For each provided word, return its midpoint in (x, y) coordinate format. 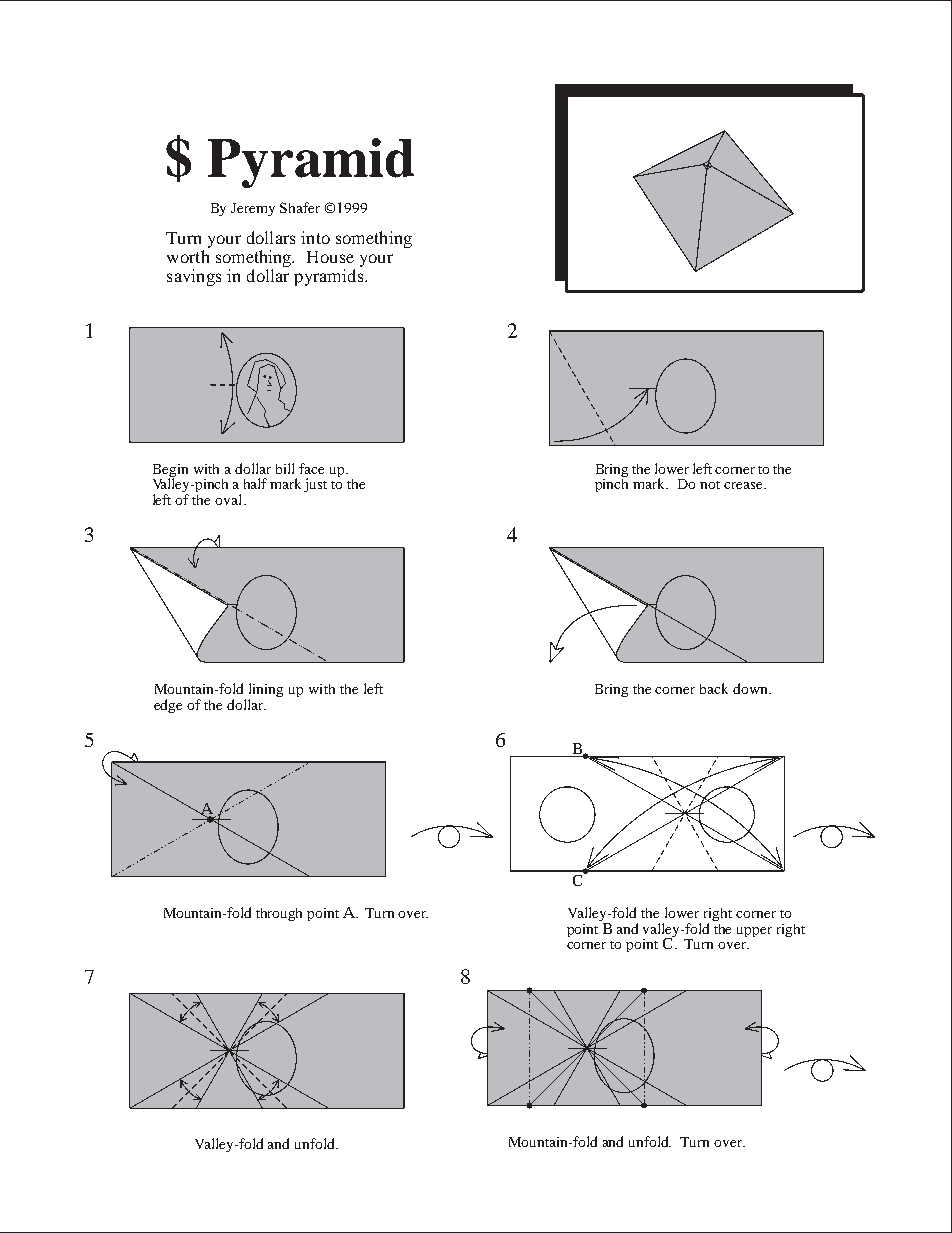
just (315, 485)
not (710, 485)
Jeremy (253, 209)
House (330, 257)
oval (230, 499)
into (315, 237)
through (279, 914)
